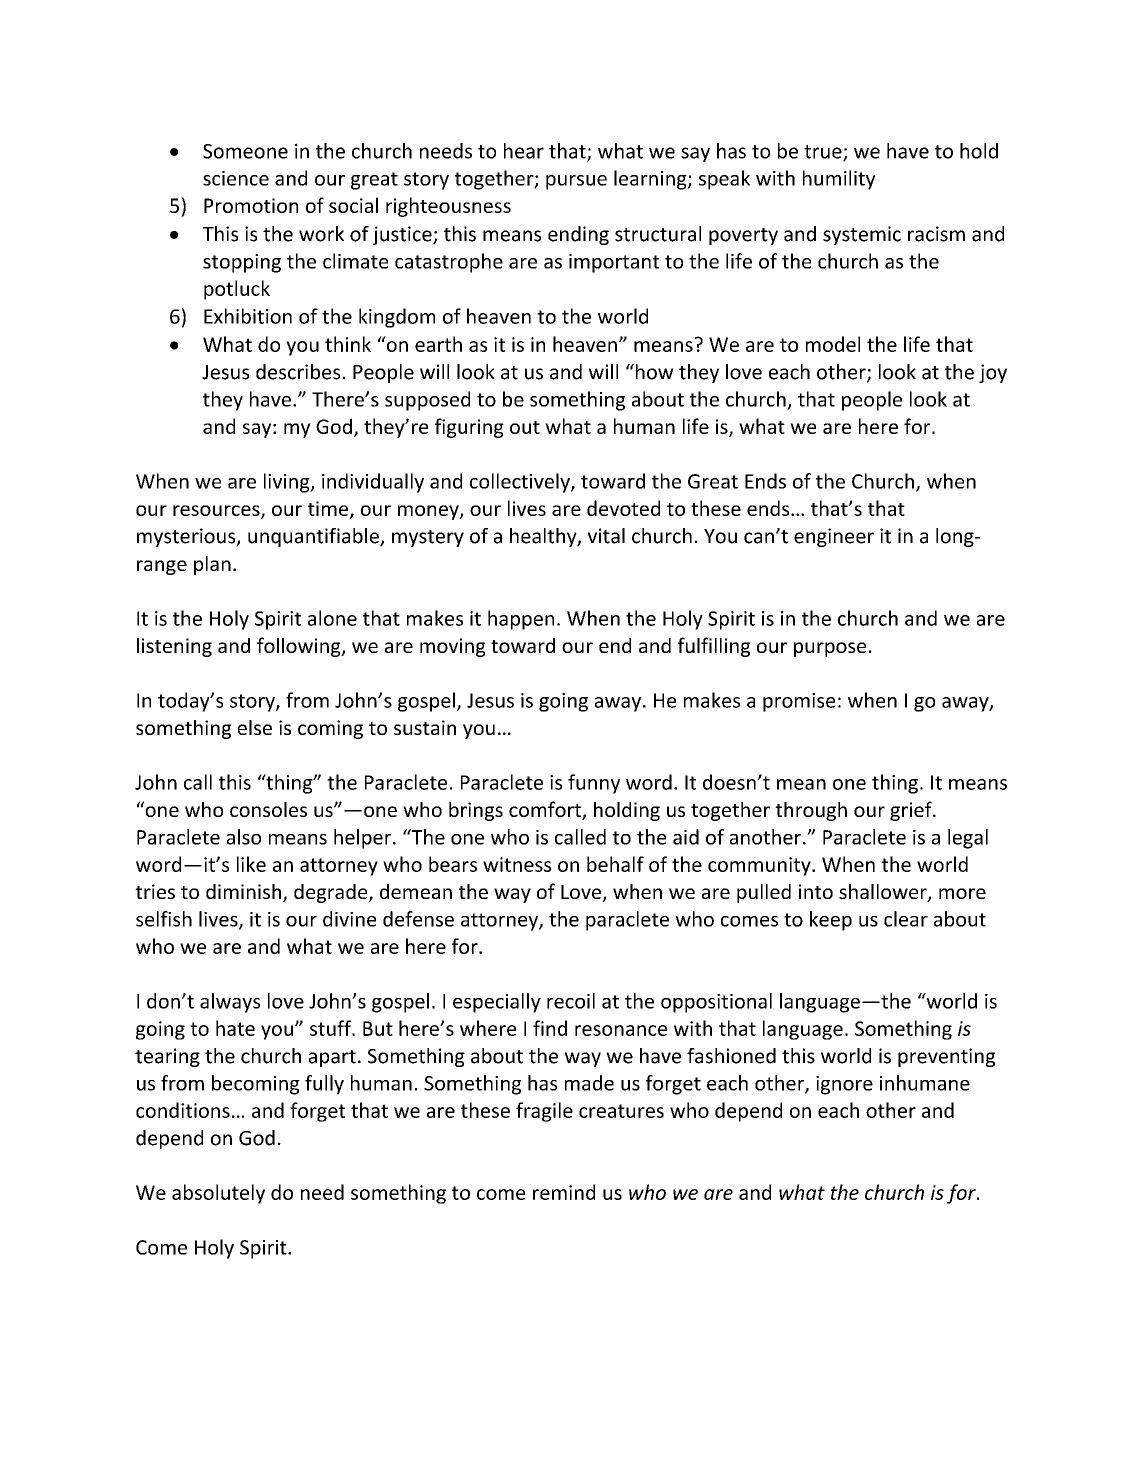  Describe the element at coordinates (844, 1085) in the screenshot. I see `ignore` at that location.
